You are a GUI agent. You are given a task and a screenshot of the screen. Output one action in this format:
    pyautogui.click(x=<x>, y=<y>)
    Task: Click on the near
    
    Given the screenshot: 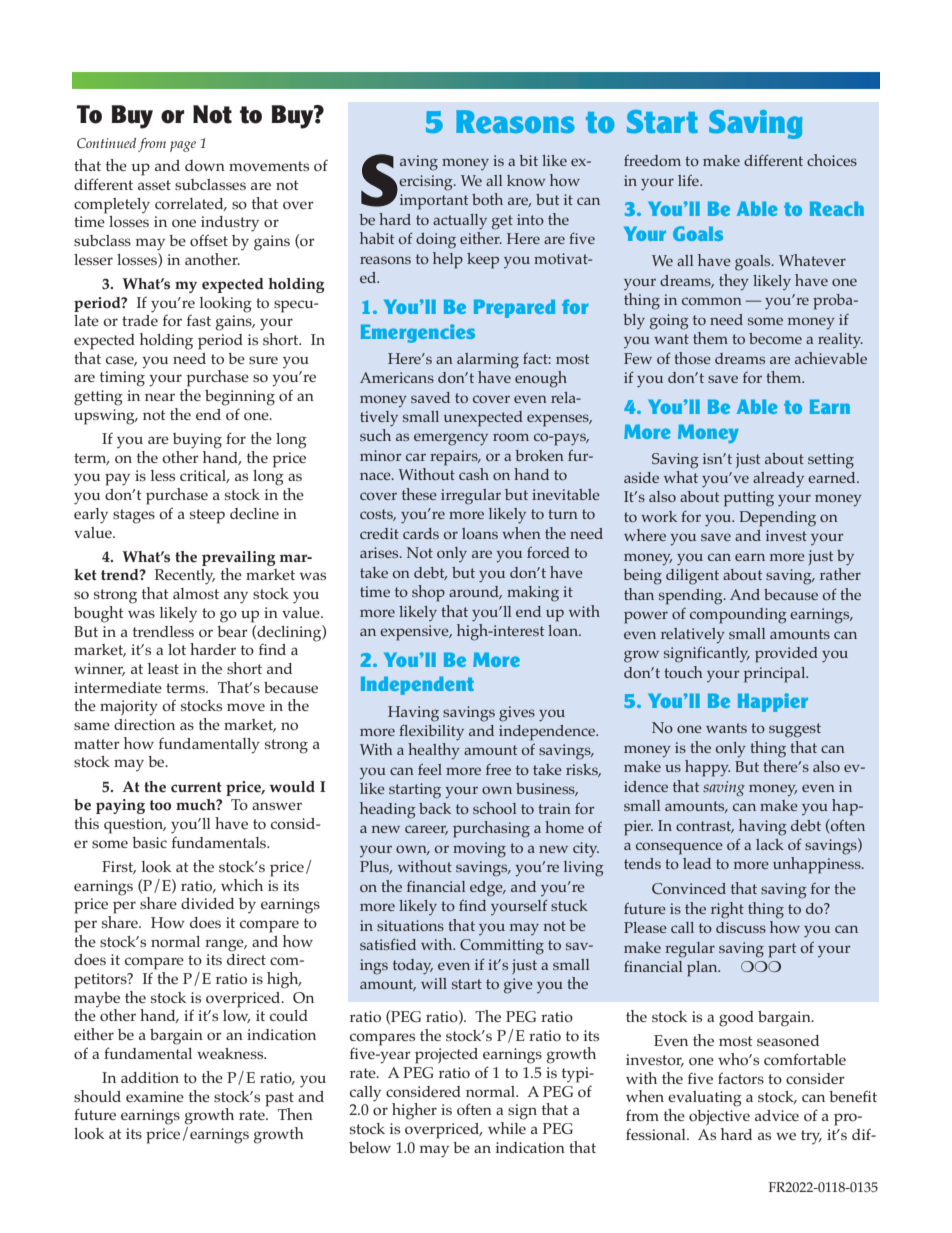 What is the action you would take?
    pyautogui.click(x=160, y=397)
